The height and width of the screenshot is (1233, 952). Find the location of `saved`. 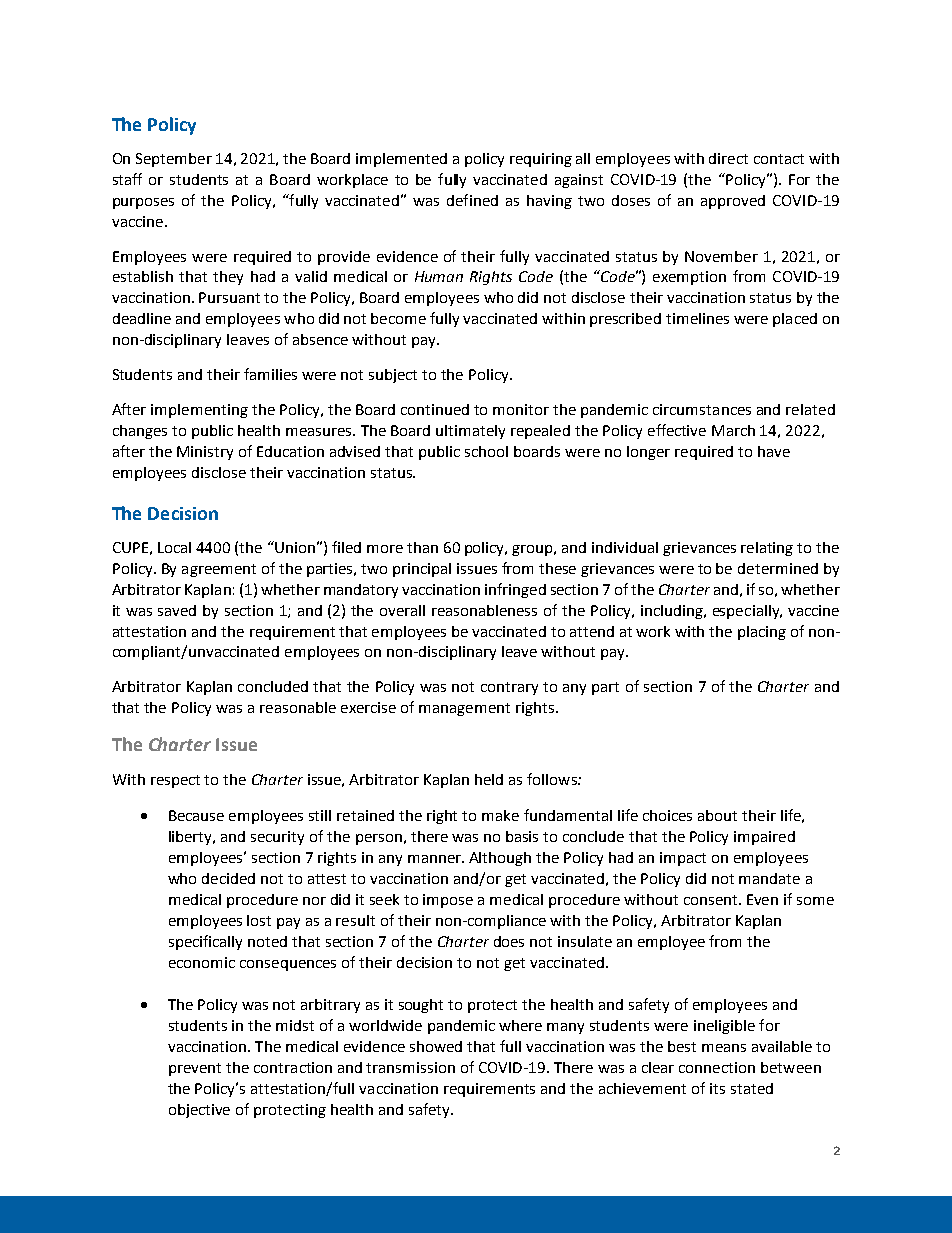

saved is located at coordinates (177, 610).
